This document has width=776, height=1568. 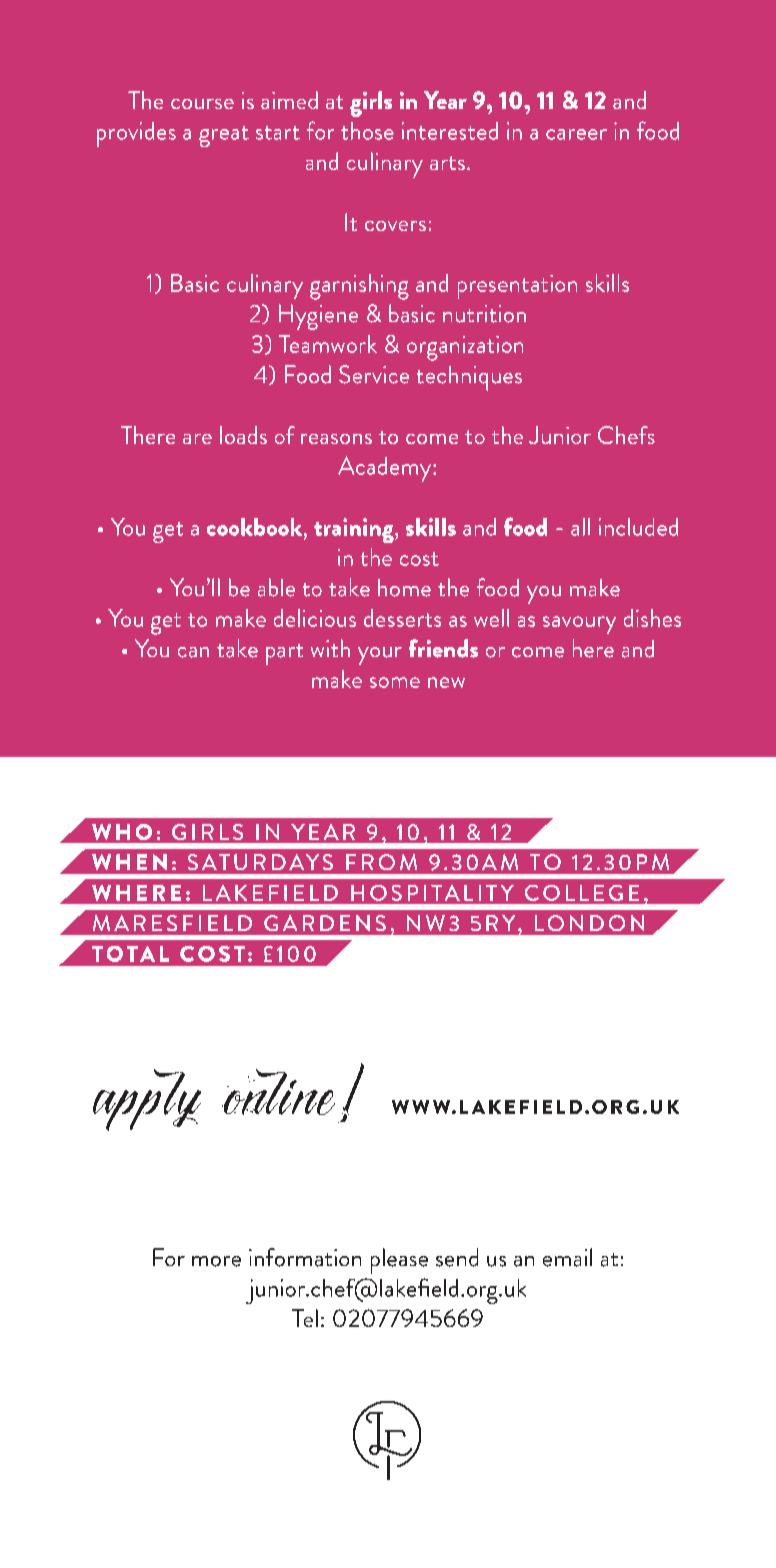 What do you see at coordinates (147, 1100) in the document?
I see `apply` at bounding box center [147, 1100].
